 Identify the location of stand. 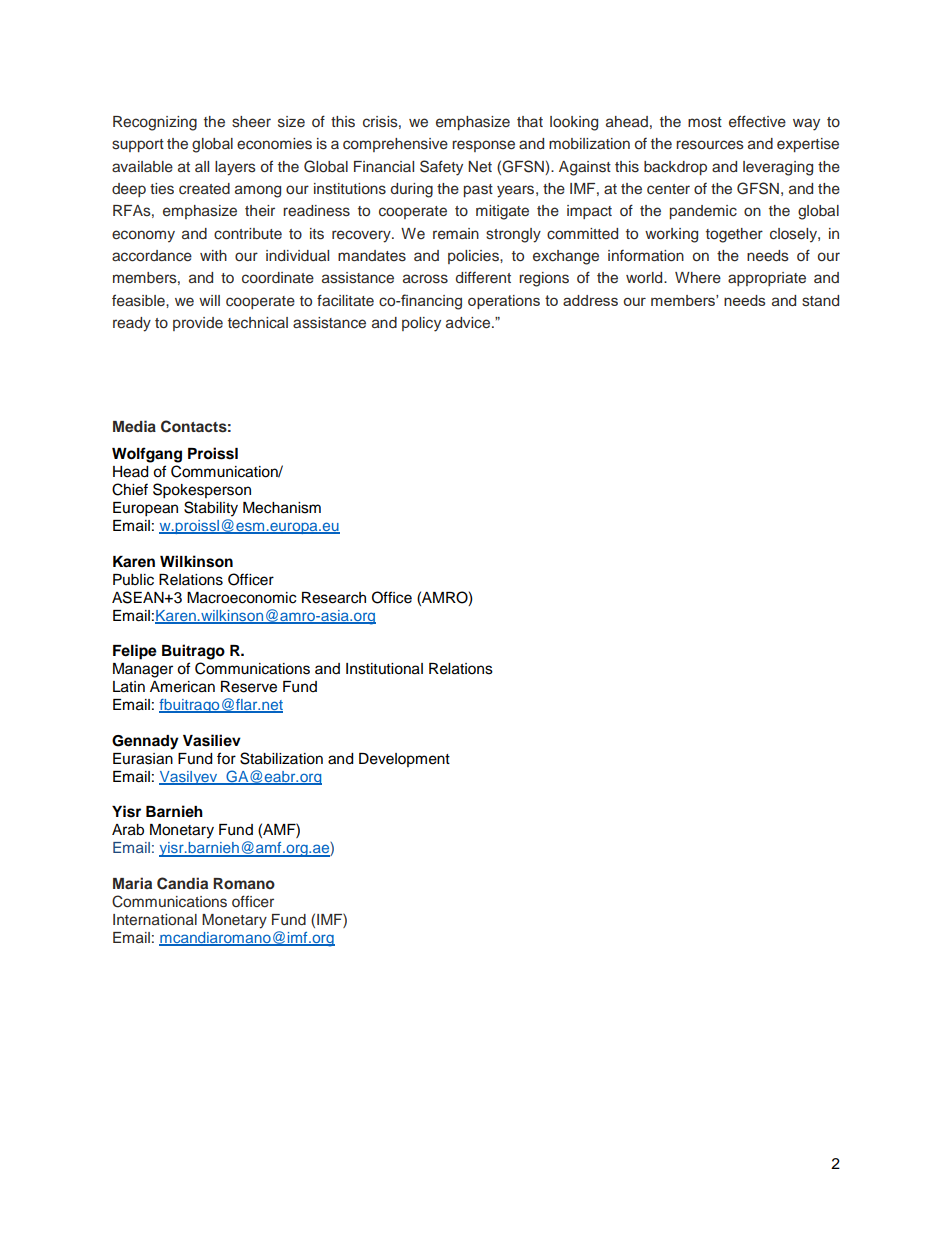
(820, 300).
